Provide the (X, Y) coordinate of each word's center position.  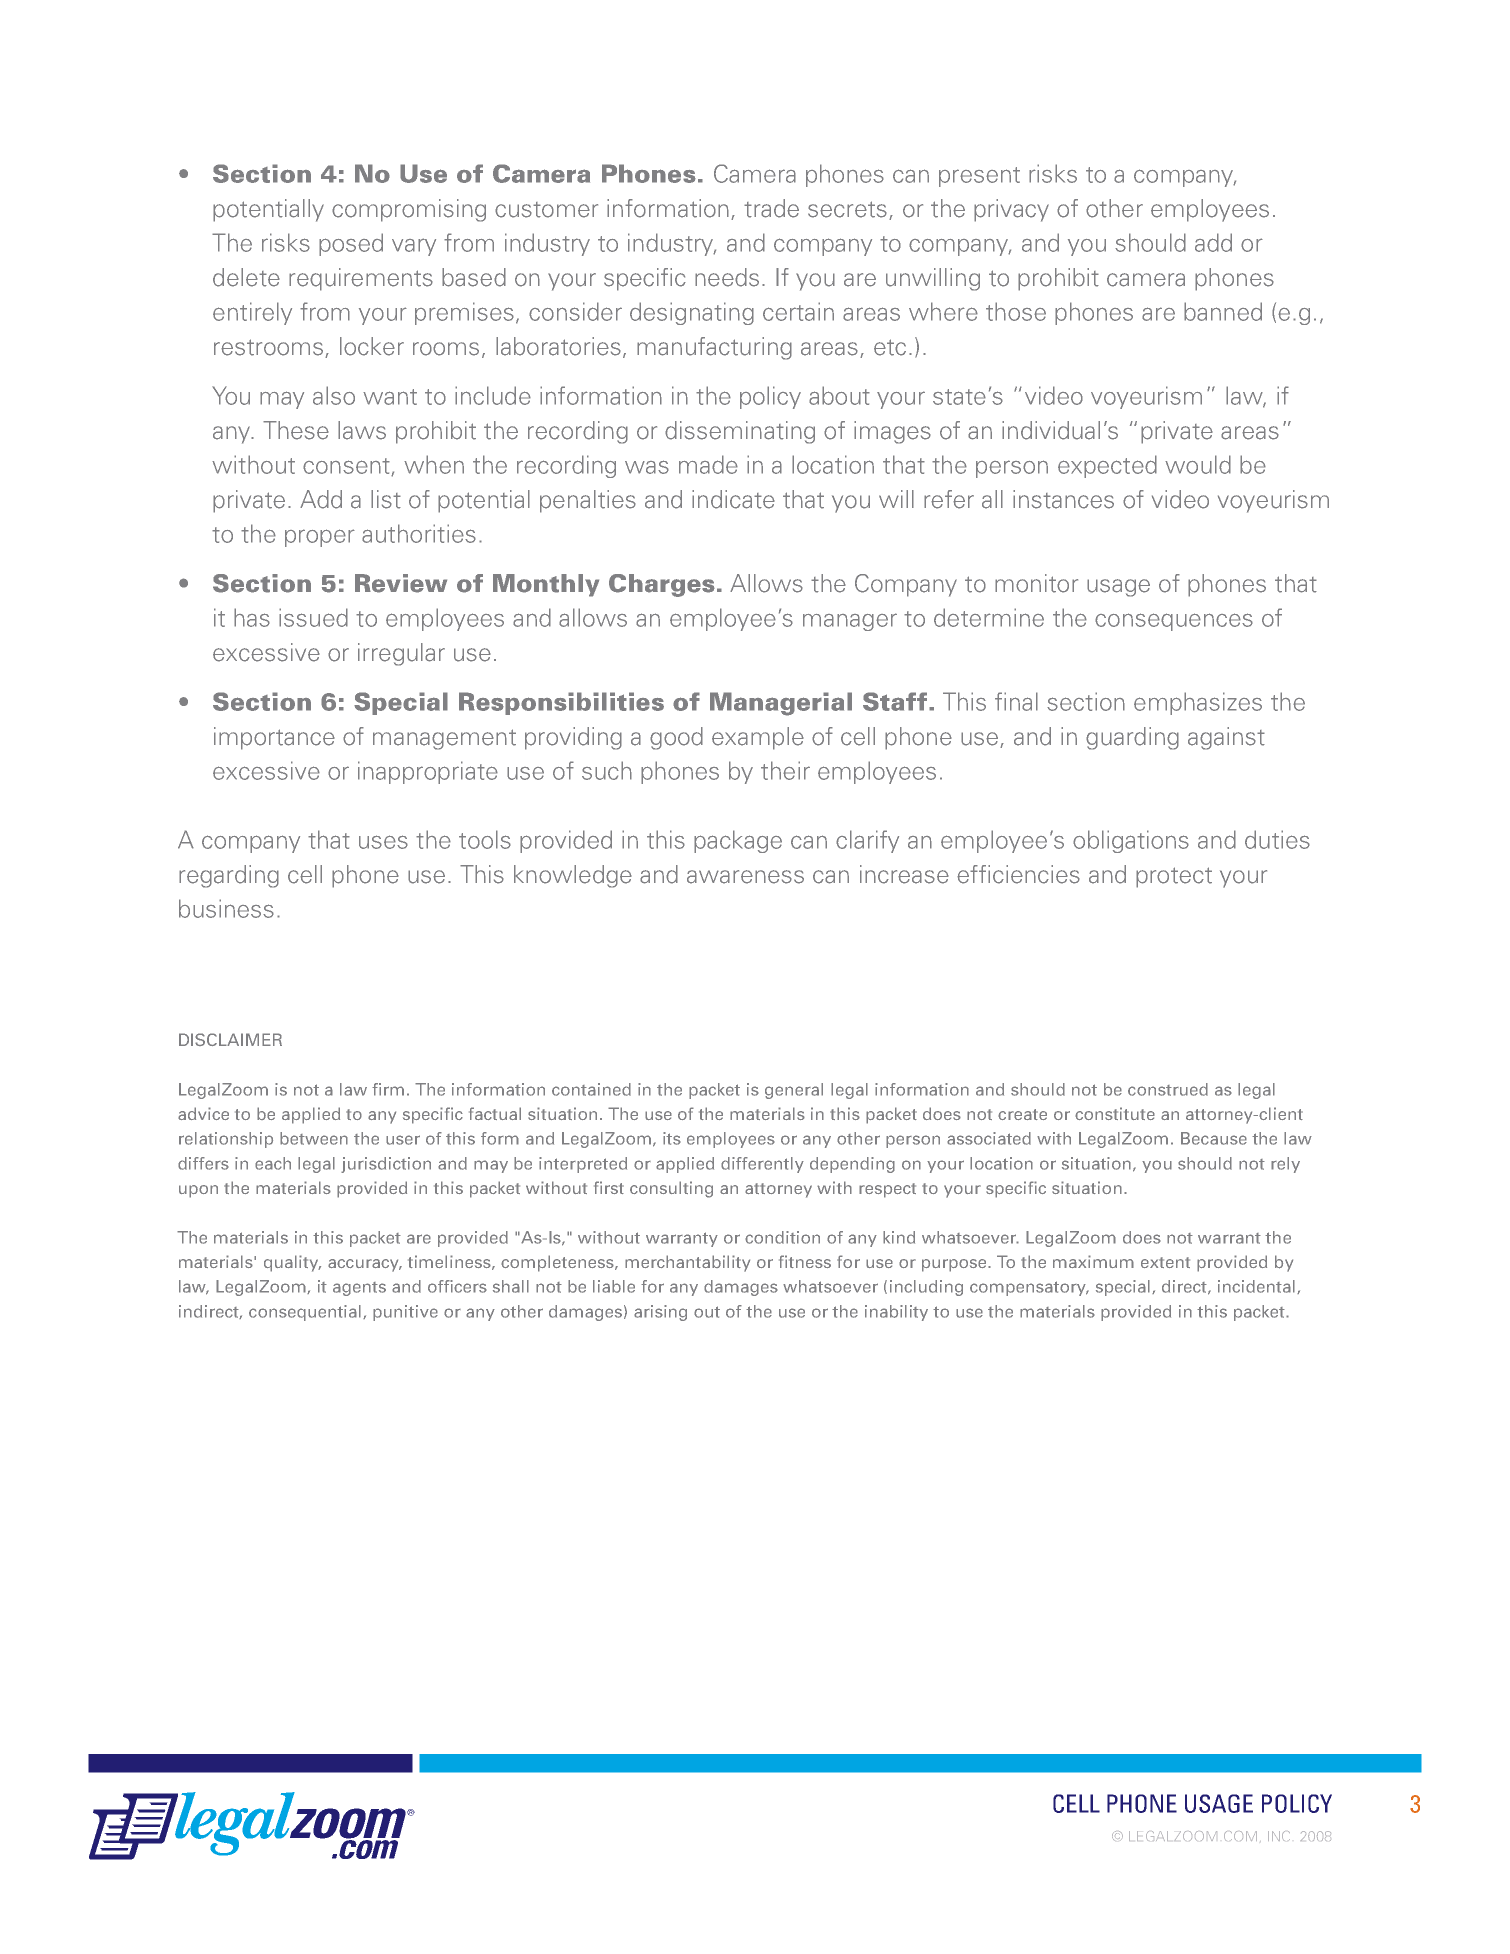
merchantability (687, 1263)
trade (771, 208)
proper (320, 538)
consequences (1174, 622)
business (226, 908)
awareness (745, 877)
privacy (1011, 210)
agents (359, 1289)
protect (1174, 877)
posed (351, 244)
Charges (662, 585)
